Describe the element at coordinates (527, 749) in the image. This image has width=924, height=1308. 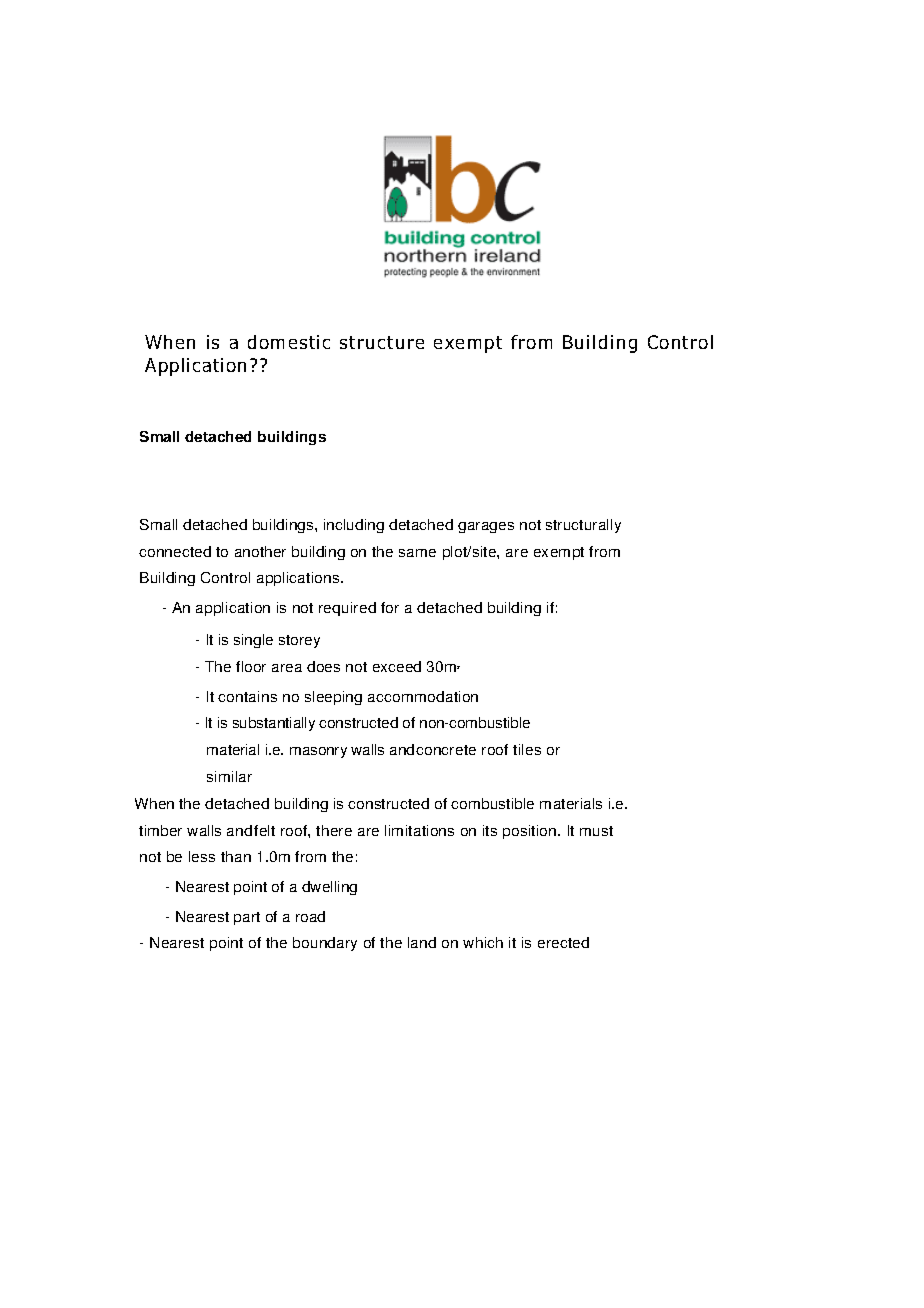
I see `tiles` at that location.
